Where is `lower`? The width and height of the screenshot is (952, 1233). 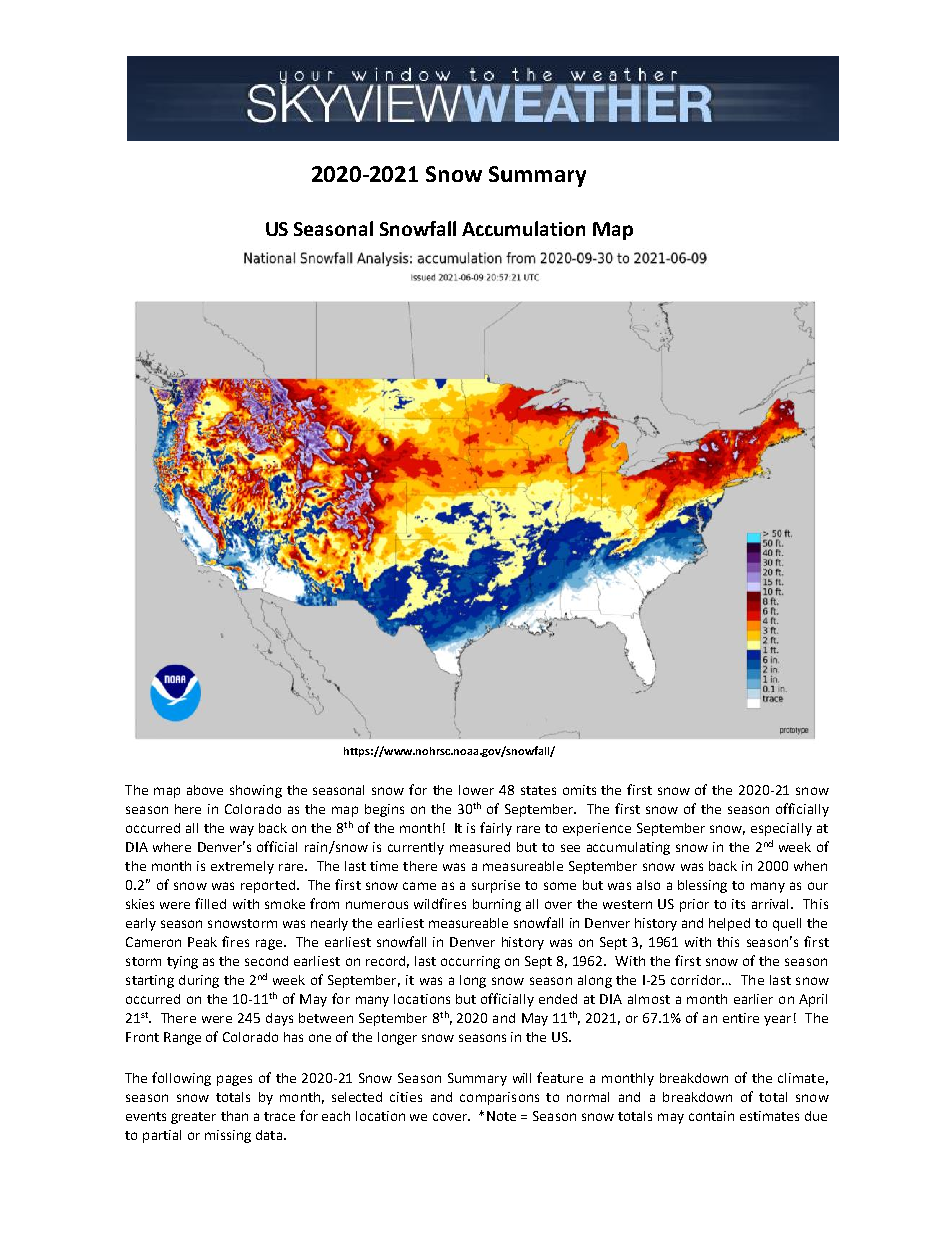
lower is located at coordinates (476, 790).
